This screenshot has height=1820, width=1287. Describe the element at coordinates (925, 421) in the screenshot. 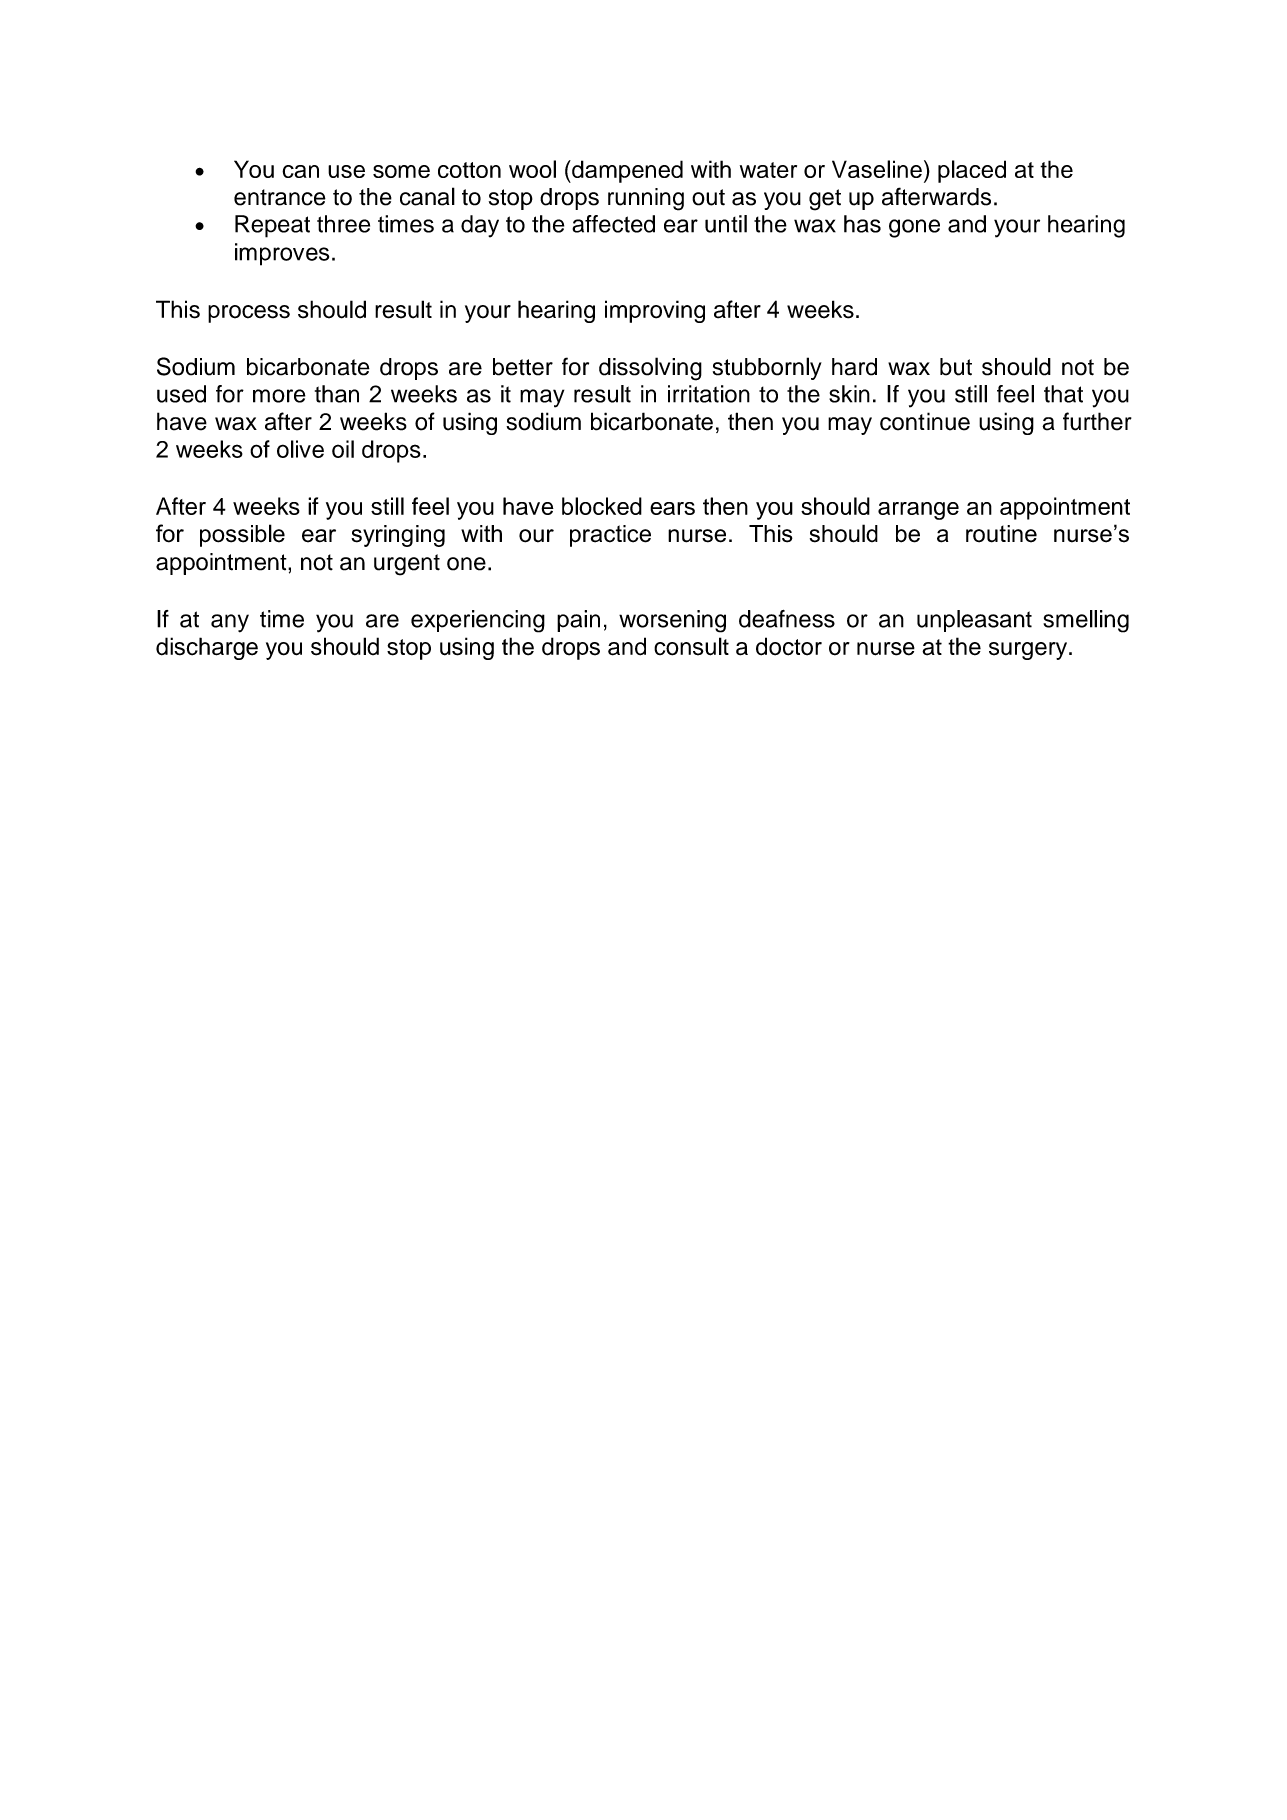

I see `continue` at that location.
